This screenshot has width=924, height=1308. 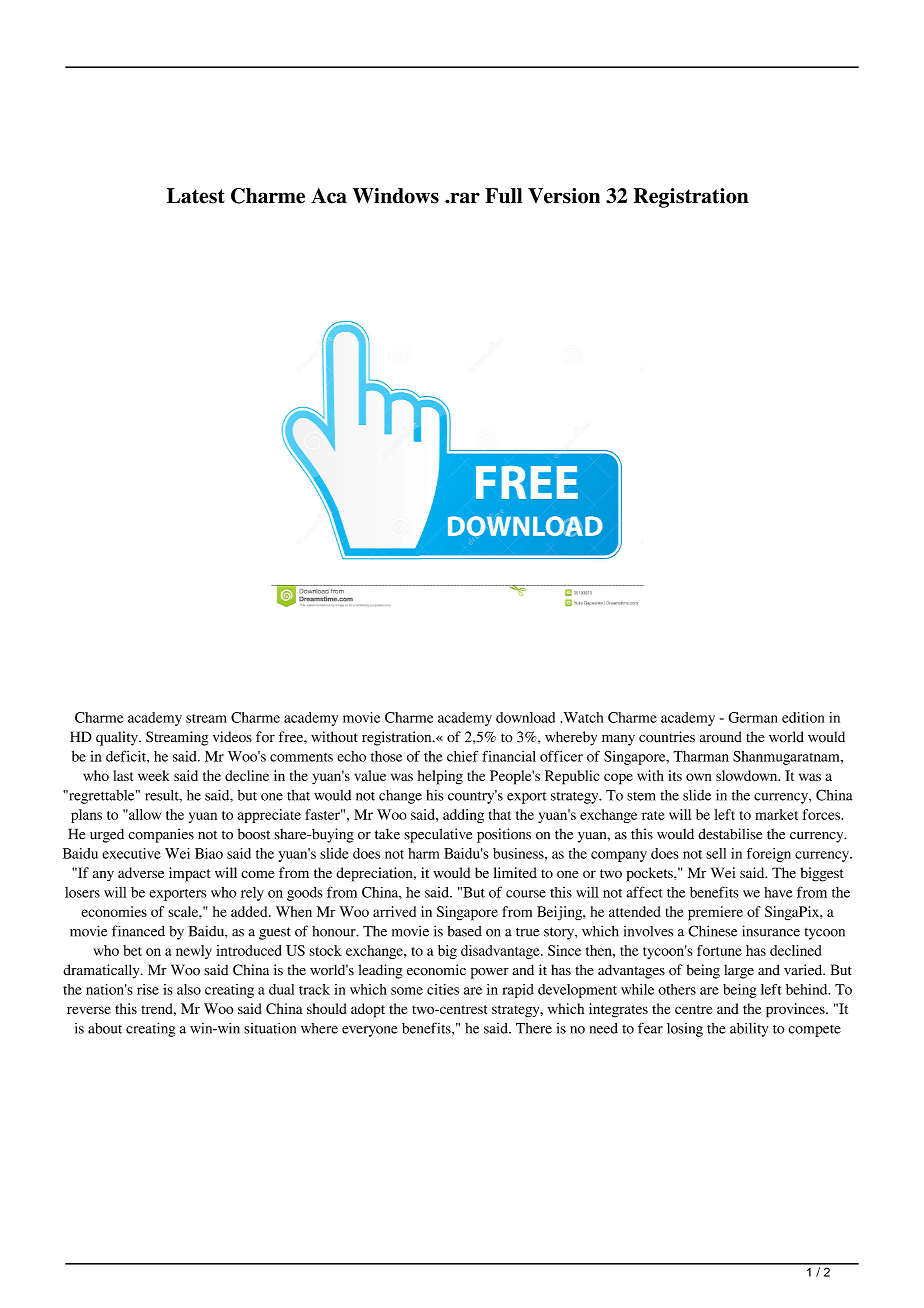 What do you see at coordinates (196, 196) in the screenshot?
I see `Latest` at bounding box center [196, 196].
